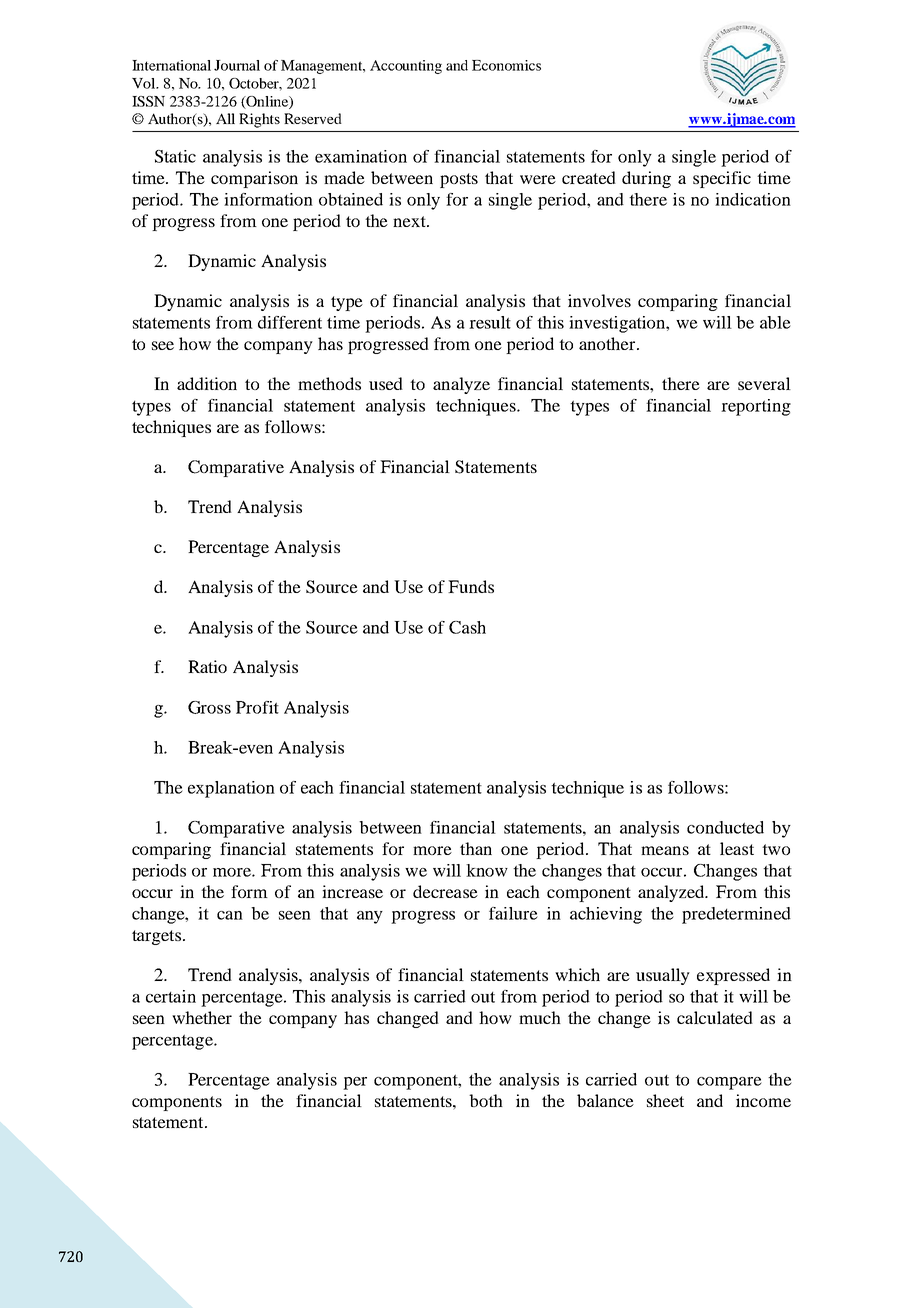  Describe the element at coordinates (722, 179) in the screenshot. I see `specific` at that location.
